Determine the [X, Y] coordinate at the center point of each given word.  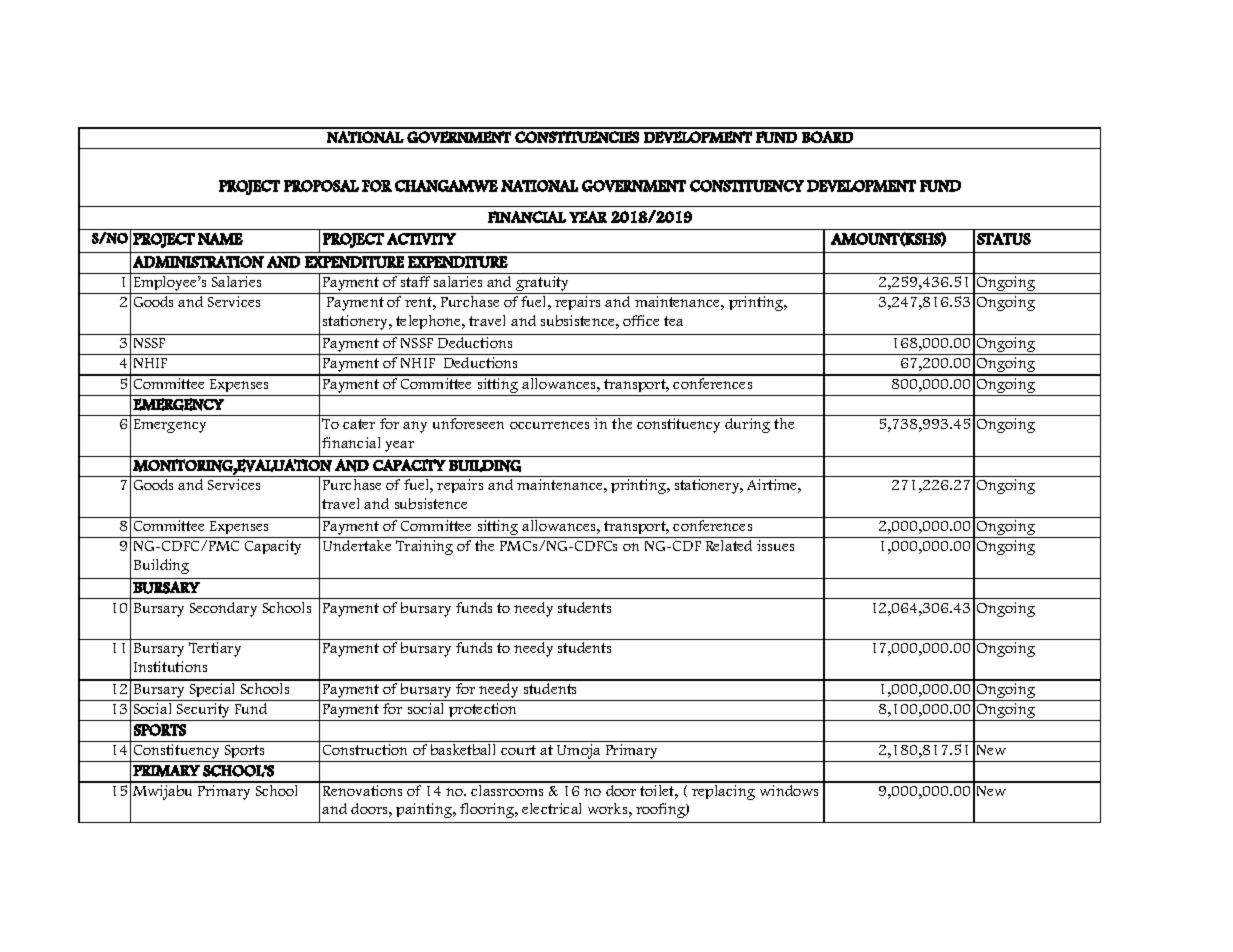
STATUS [1004, 239]
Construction [365, 749]
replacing [724, 791]
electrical [551, 808]
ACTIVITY [421, 239]
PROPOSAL [321, 186]
